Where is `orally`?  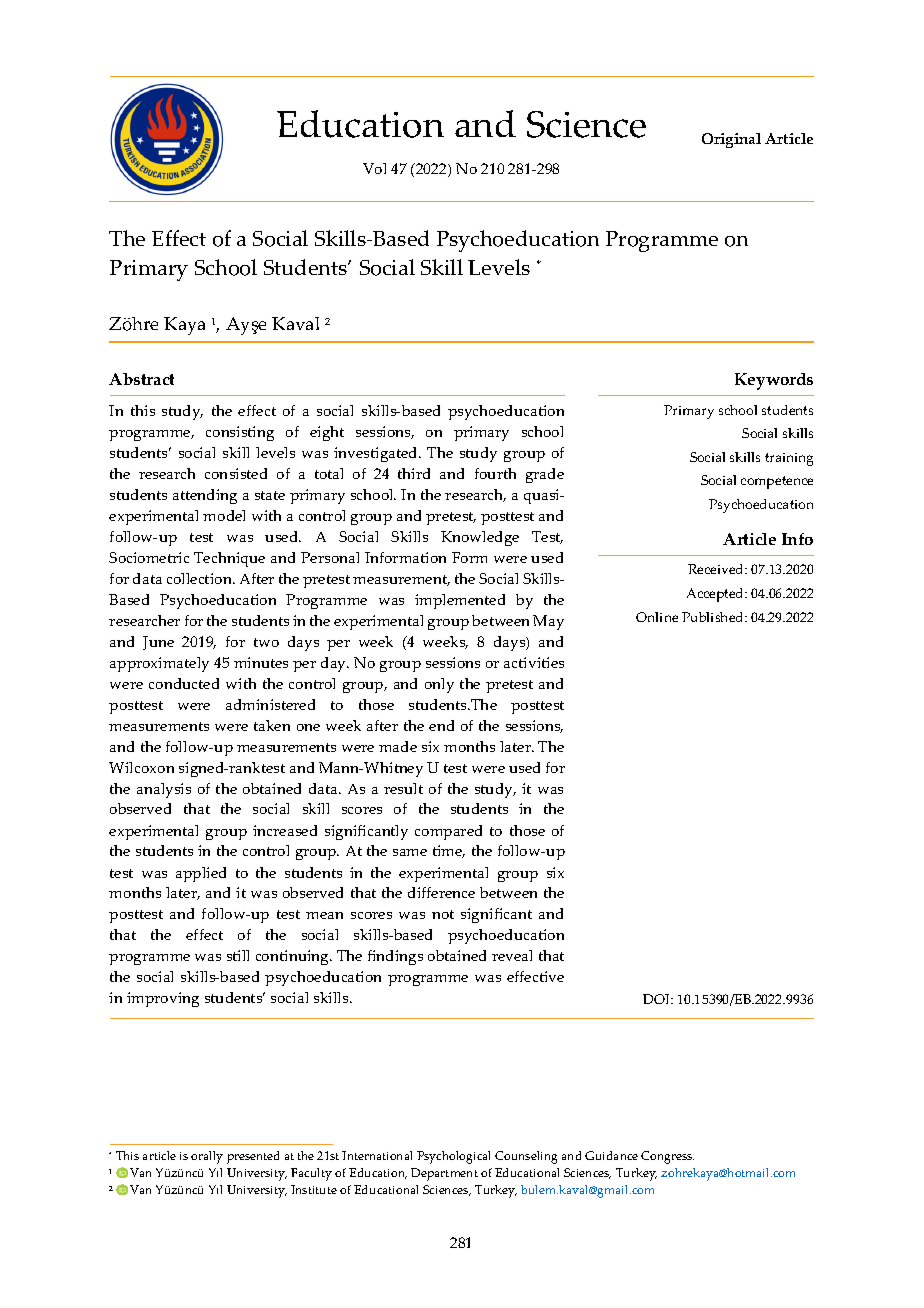
orally is located at coordinates (207, 1157).
